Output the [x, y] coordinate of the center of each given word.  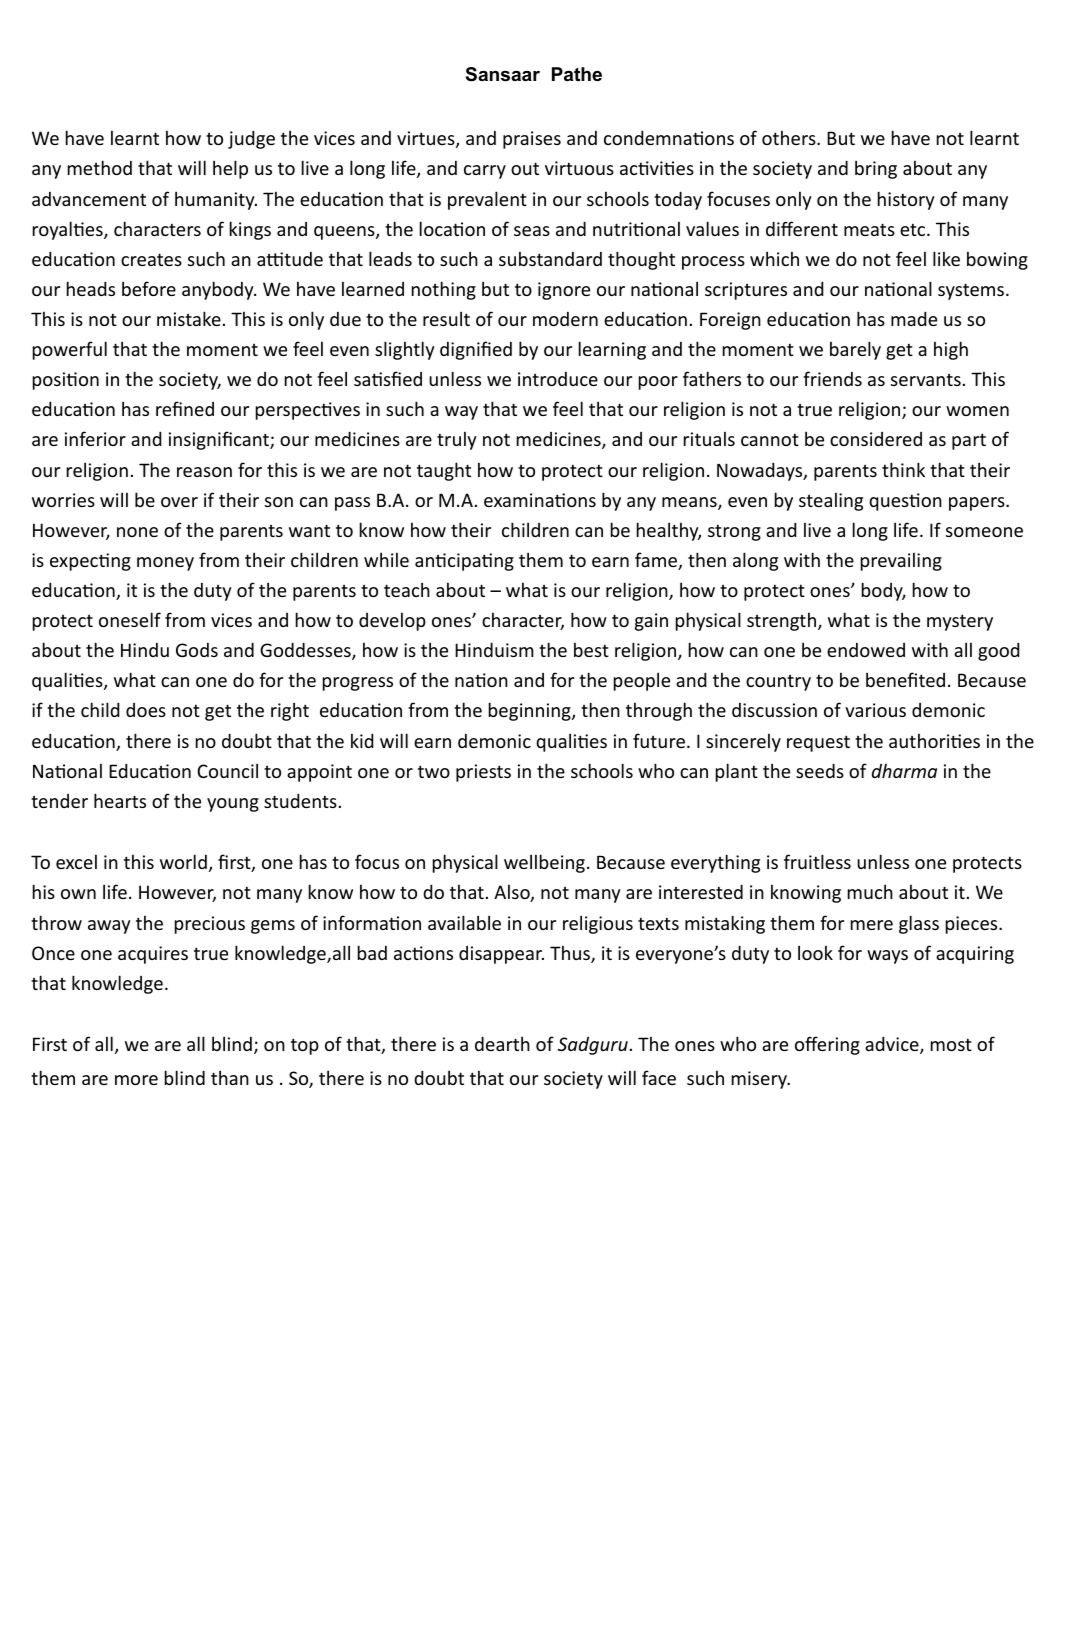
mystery [960, 622]
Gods [197, 650]
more [136, 1080]
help [230, 169]
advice [893, 1045]
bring [876, 169]
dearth [502, 1043]
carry [485, 172]
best [591, 649]
